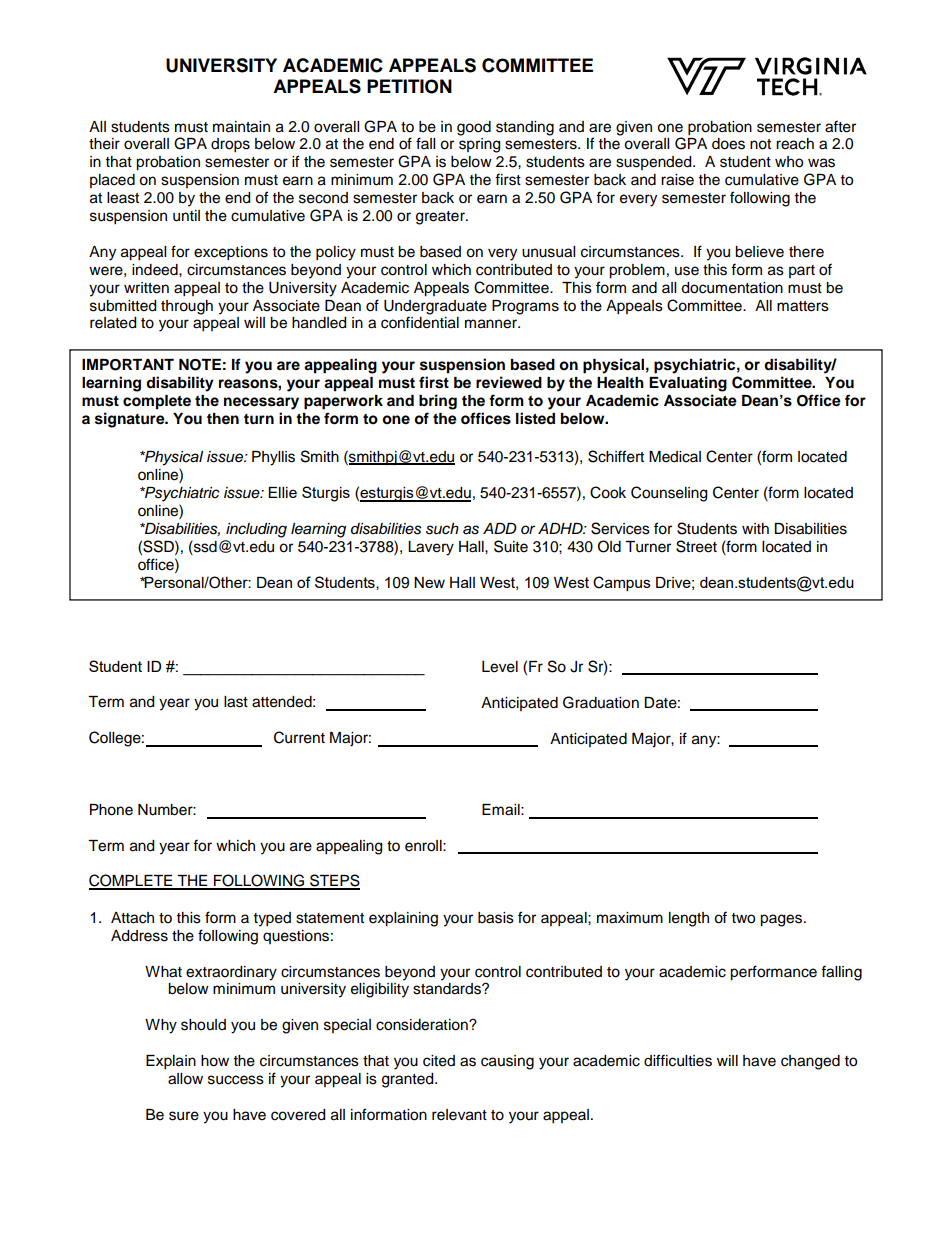 Image resolution: width=952 pixels, height=1233 pixels. Describe the element at coordinates (429, 582) in the screenshot. I see `New` at that location.
